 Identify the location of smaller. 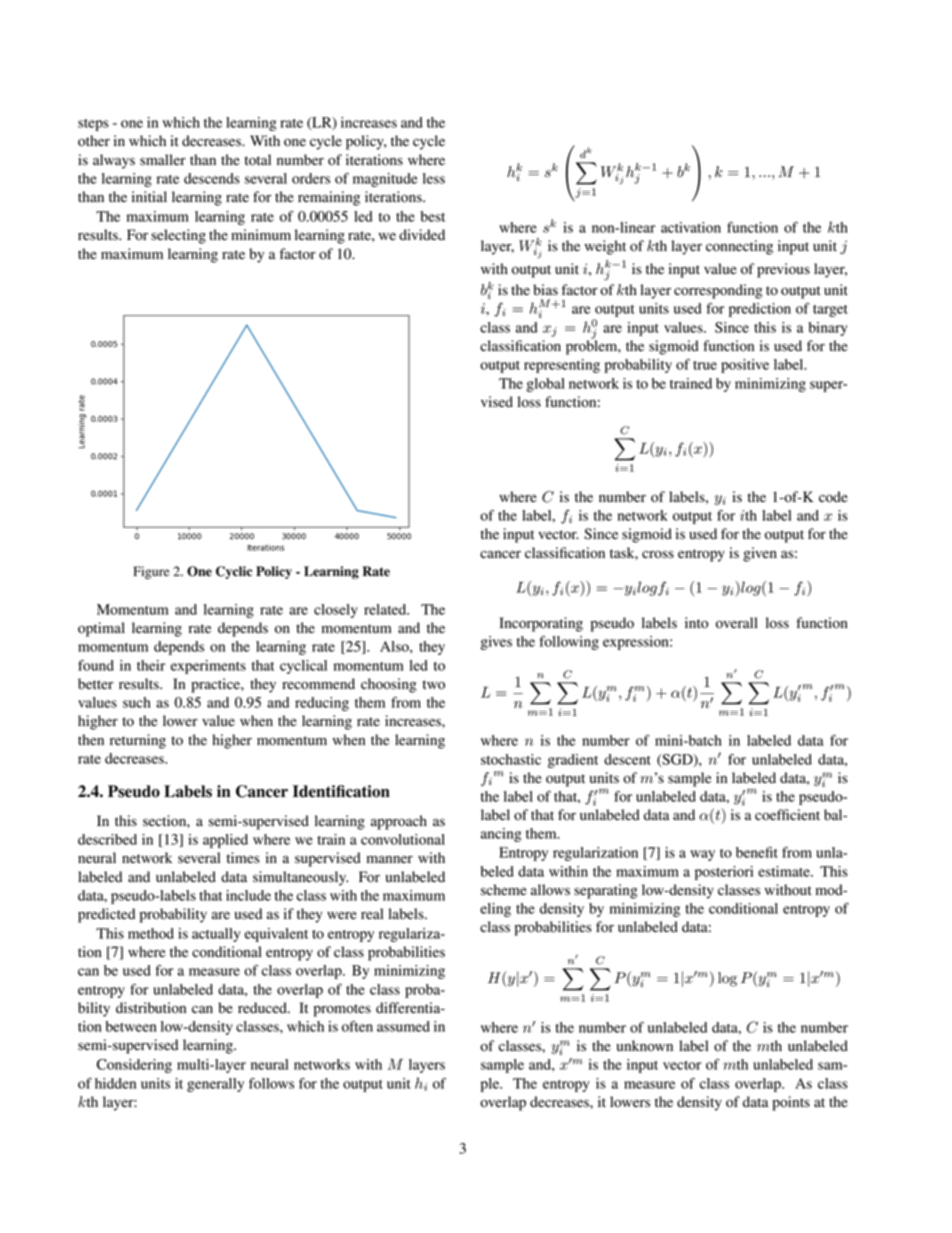
(163, 159).
